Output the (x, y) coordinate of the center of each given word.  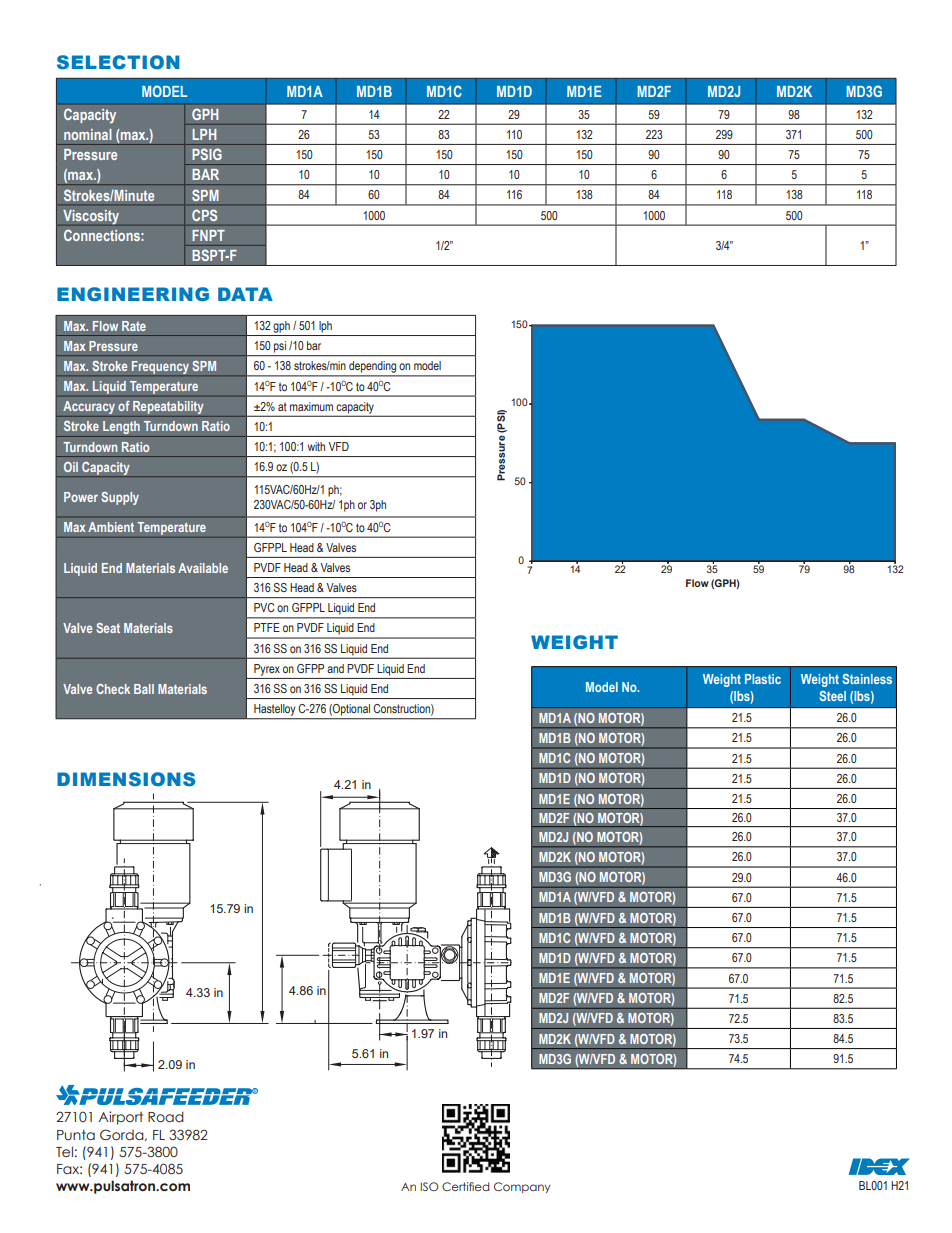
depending (372, 367)
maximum (311, 406)
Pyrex (267, 670)
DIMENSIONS (126, 779)
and (335, 668)
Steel (833, 696)
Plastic (763, 679)
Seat (108, 628)
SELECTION (118, 62)
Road (166, 1117)
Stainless (867, 679)
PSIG (207, 154)
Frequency (160, 367)
